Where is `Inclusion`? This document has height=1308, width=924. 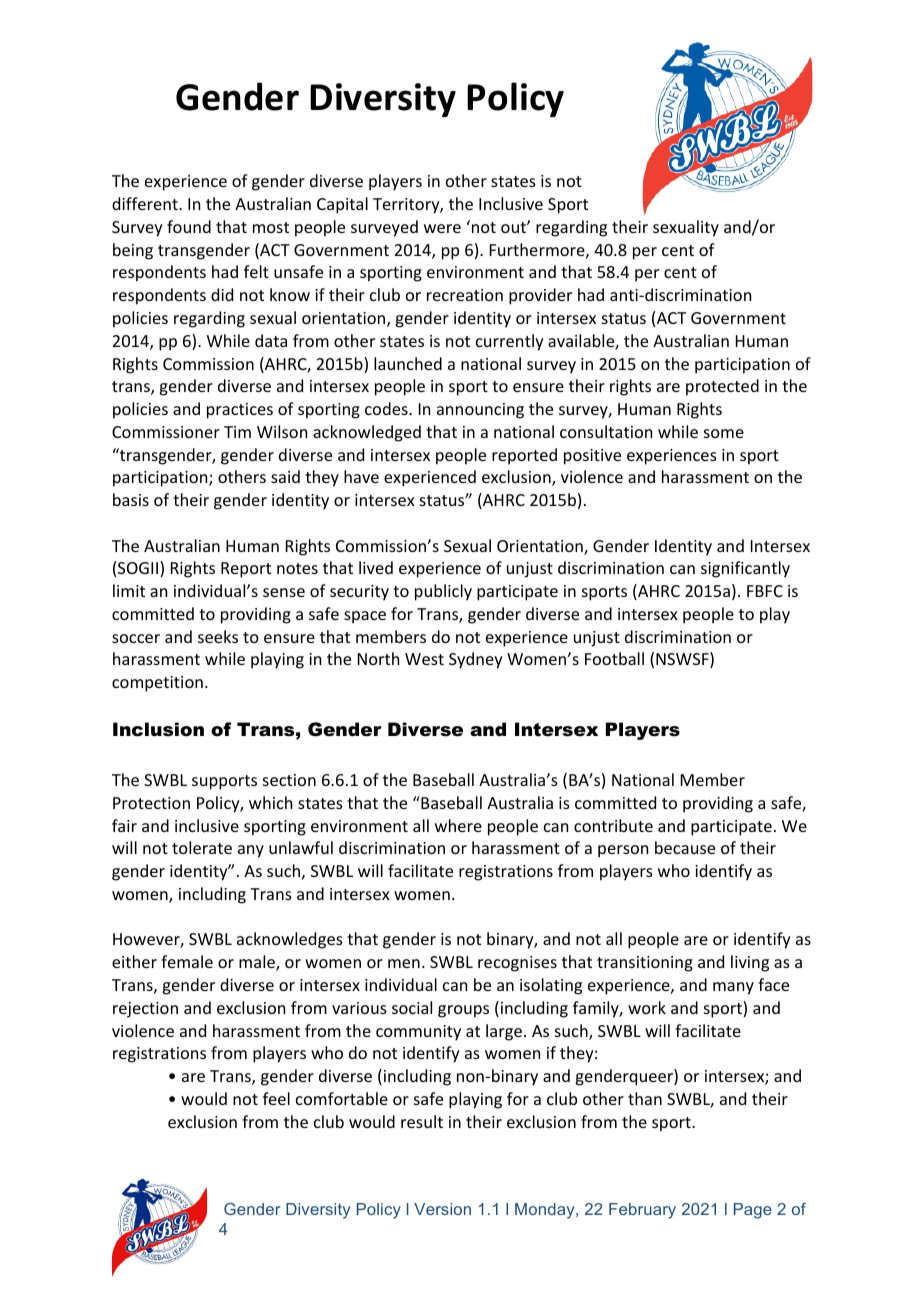 Inclusion is located at coordinates (158, 729).
